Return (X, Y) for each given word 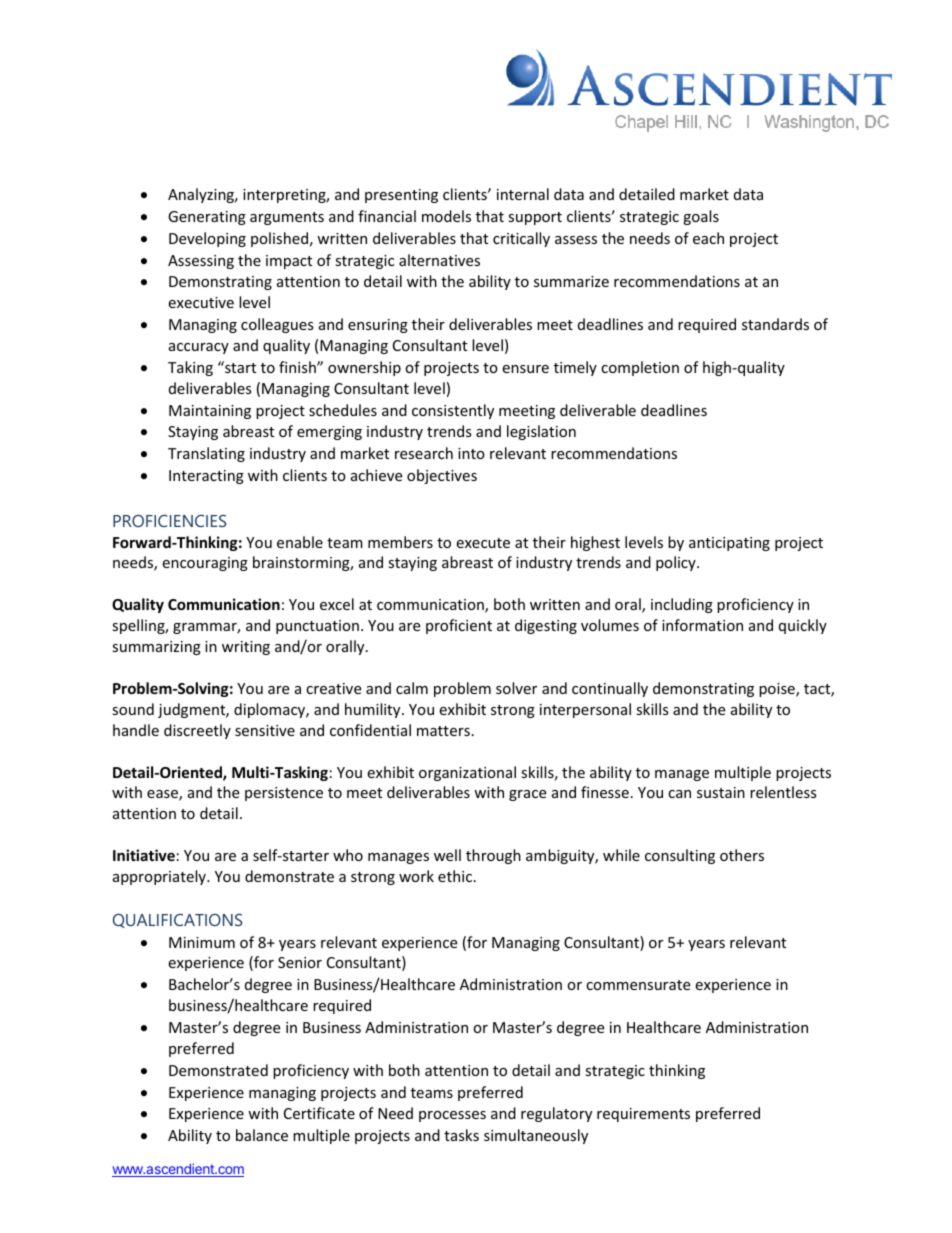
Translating (206, 454)
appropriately (160, 877)
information (702, 625)
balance (262, 1135)
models (446, 216)
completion (640, 368)
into (471, 453)
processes (452, 1116)
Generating (207, 218)
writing (246, 648)
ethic (455, 876)
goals (701, 217)
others (742, 855)
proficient (459, 626)
